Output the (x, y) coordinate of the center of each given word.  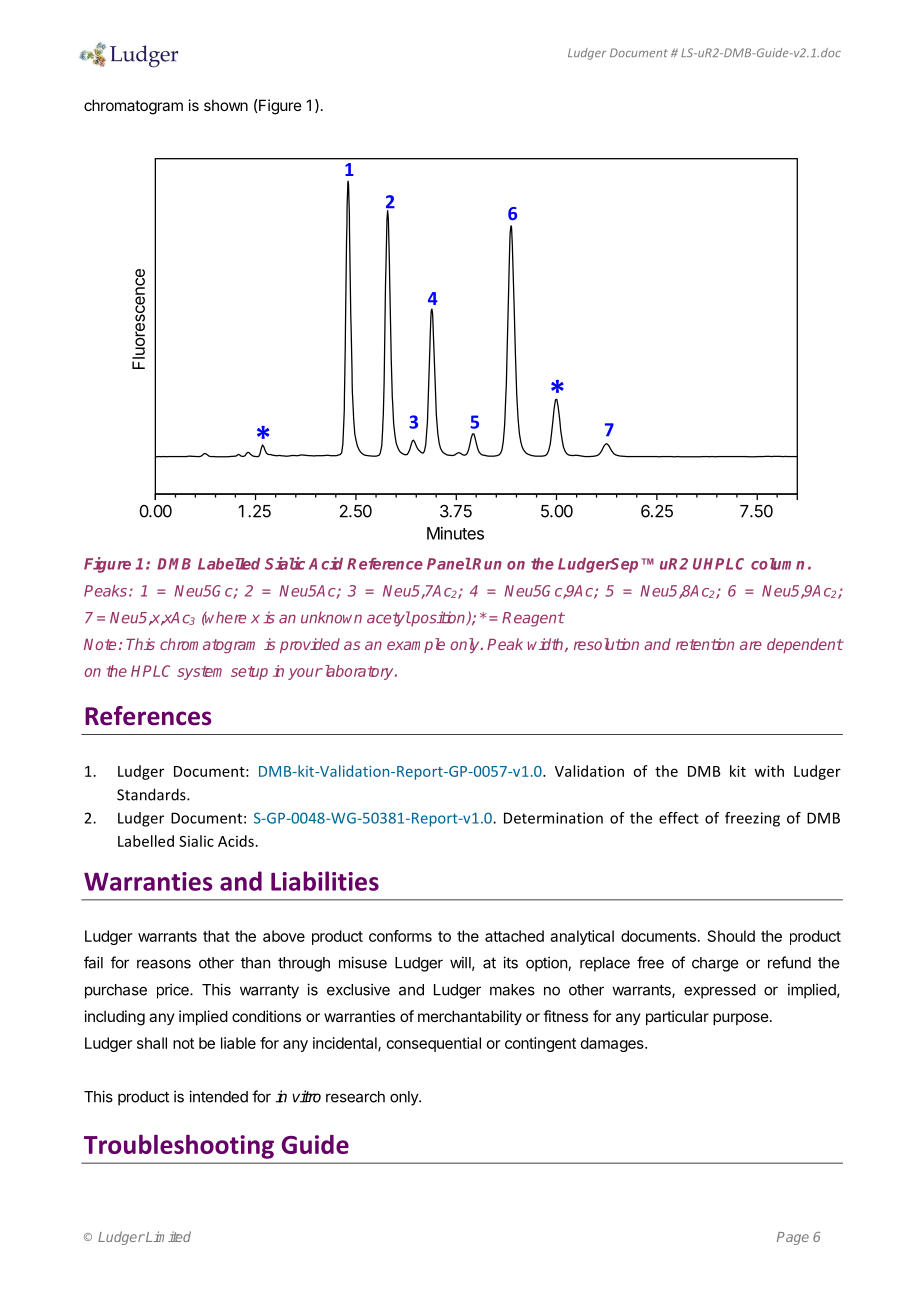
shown (226, 105)
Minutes (455, 533)
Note (100, 644)
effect (679, 818)
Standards (152, 794)
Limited (167, 1236)
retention (705, 644)
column (777, 564)
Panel (449, 564)
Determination (553, 818)
